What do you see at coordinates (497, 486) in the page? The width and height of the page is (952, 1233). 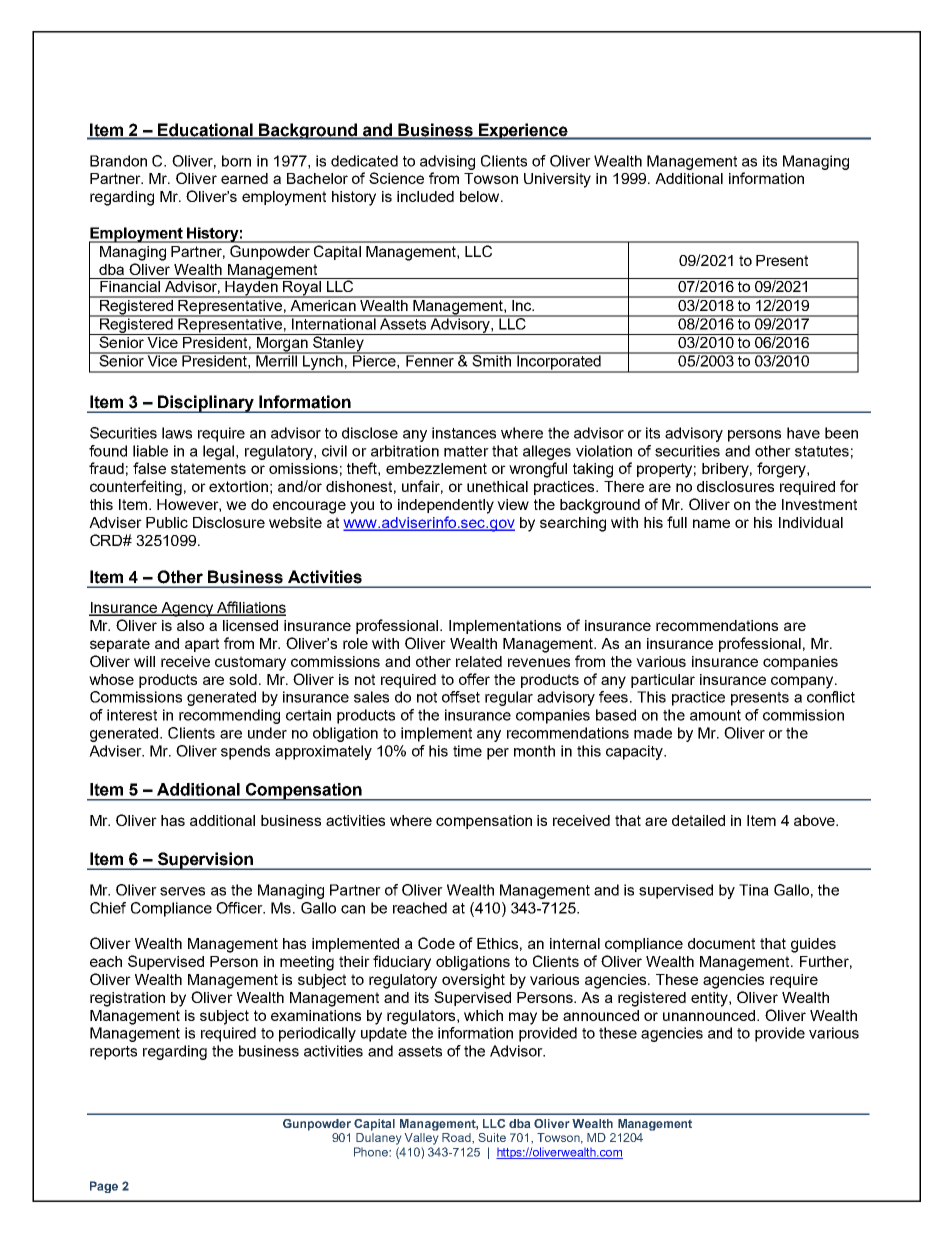 I see `unethical` at bounding box center [497, 486].
